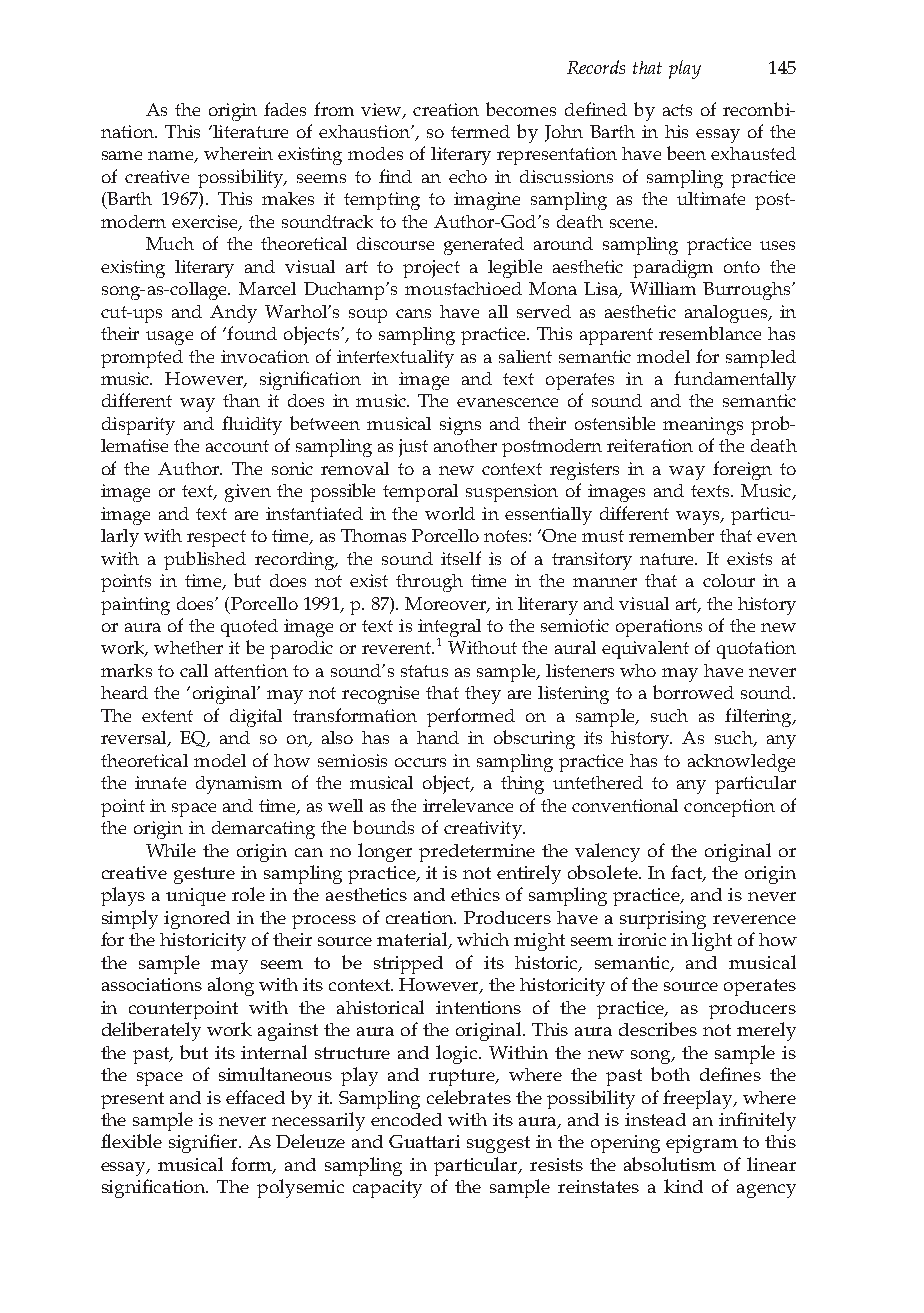 The width and height of the screenshot is (924, 1313). I want to click on signifier, so click(205, 1143).
